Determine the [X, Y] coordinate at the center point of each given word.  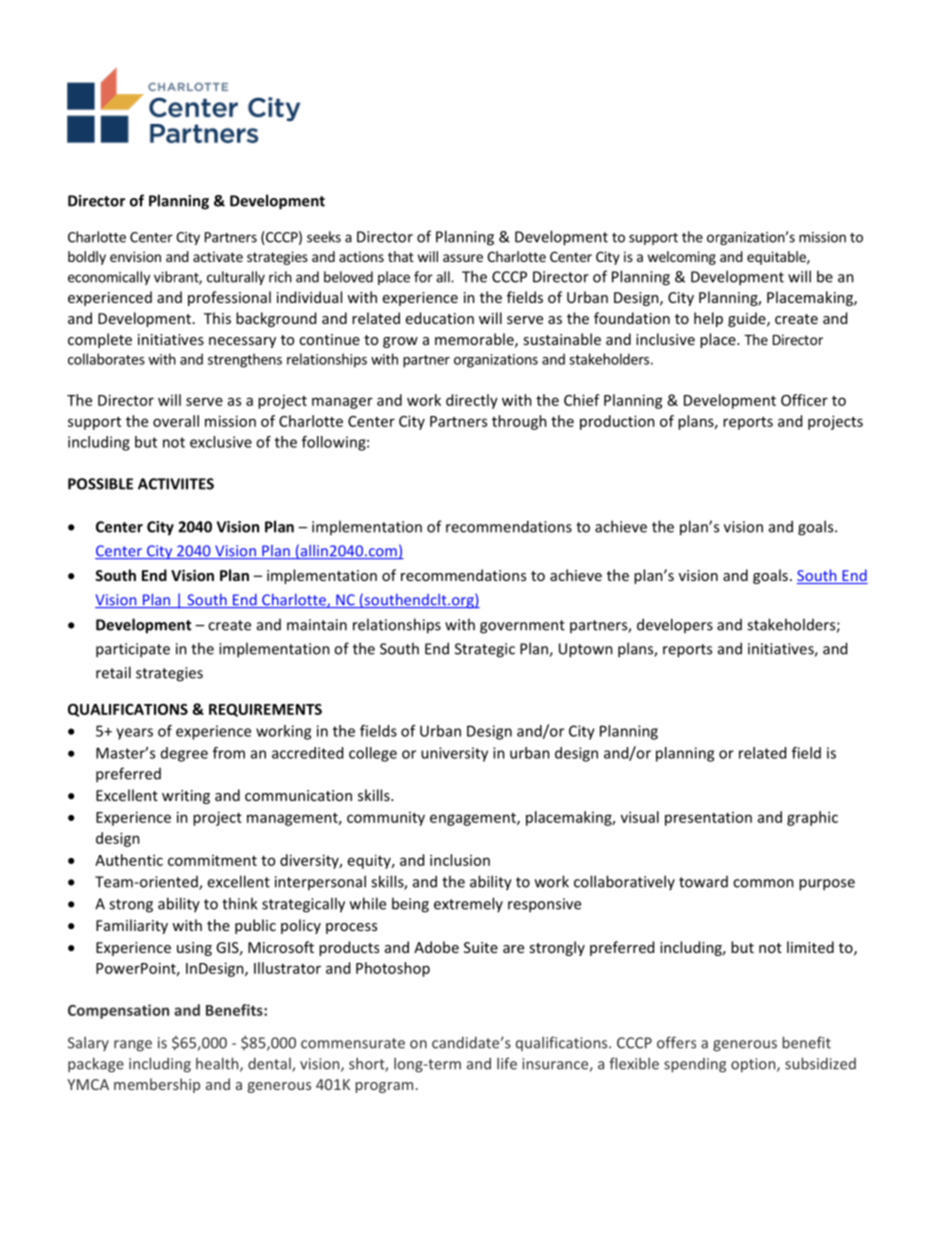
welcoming [682, 258]
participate [133, 650]
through [519, 422]
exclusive [221, 442]
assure [463, 258]
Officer [804, 400]
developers [675, 625]
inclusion [460, 860]
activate [218, 256]
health [218, 1064]
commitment [212, 860]
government [522, 627]
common [763, 883]
